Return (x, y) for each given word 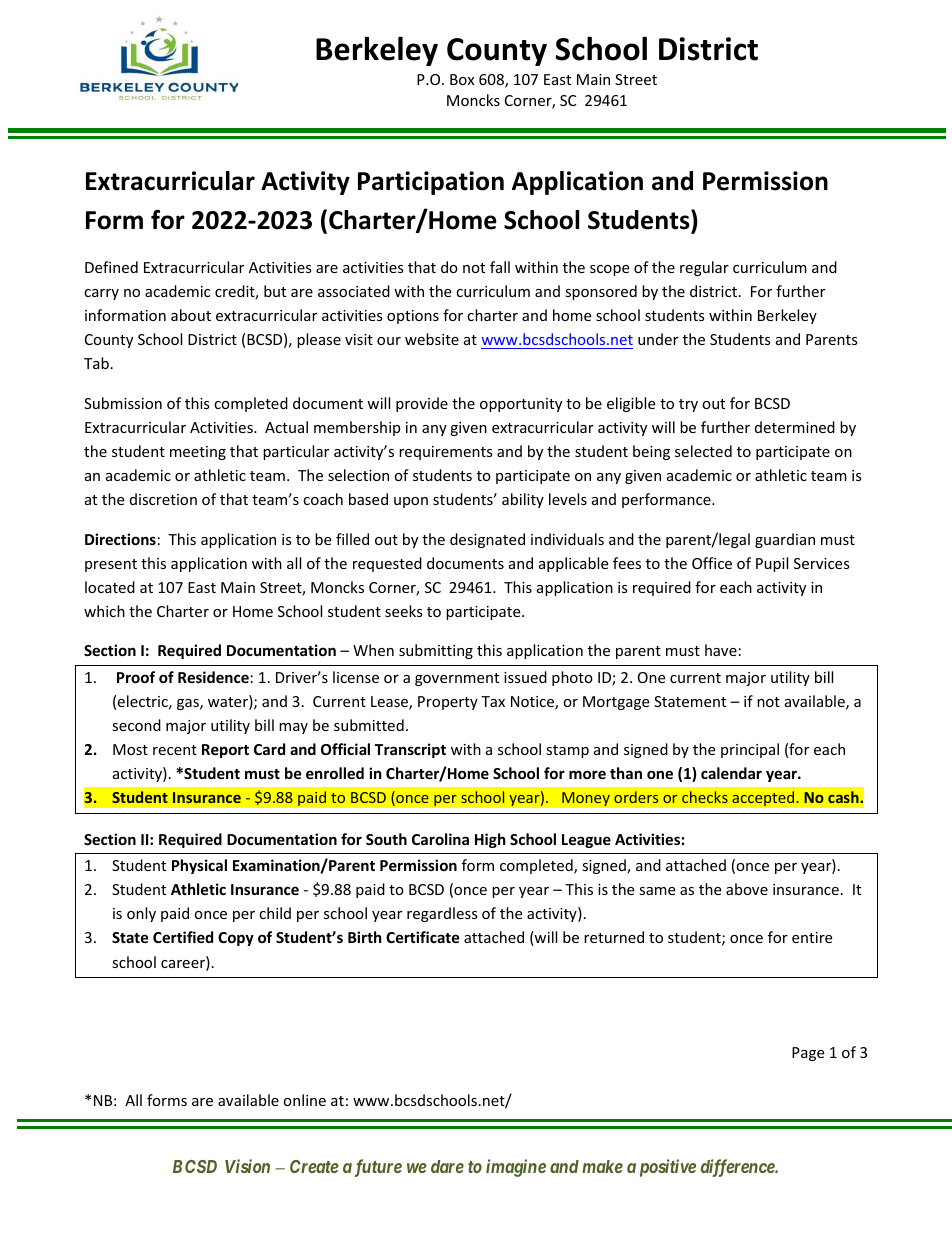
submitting (436, 651)
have (721, 650)
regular (704, 268)
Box (462, 79)
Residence (213, 677)
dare (447, 1166)
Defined (111, 267)
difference (738, 1168)
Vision (247, 1166)
